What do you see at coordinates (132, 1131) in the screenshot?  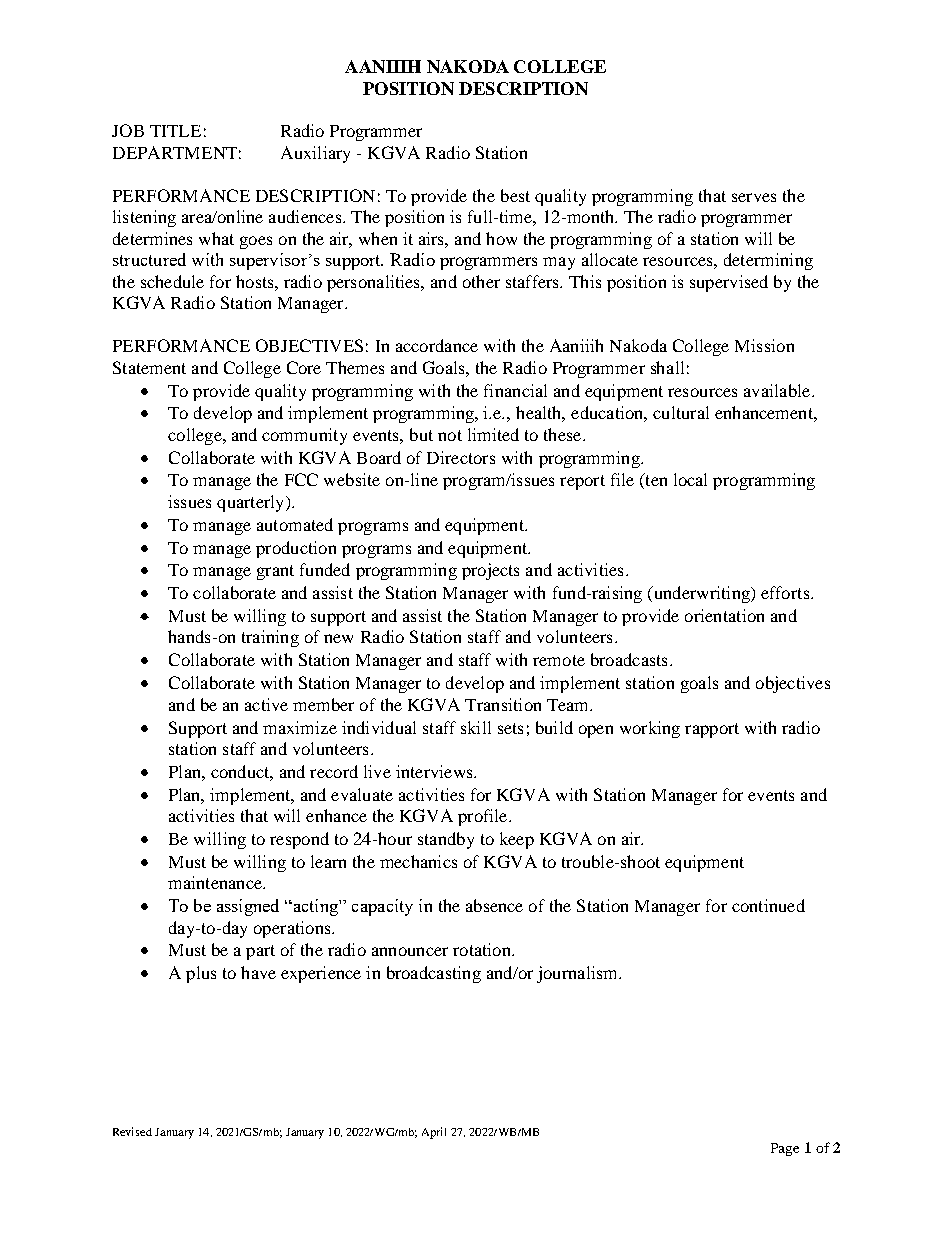 I see `Revised` at bounding box center [132, 1131].
